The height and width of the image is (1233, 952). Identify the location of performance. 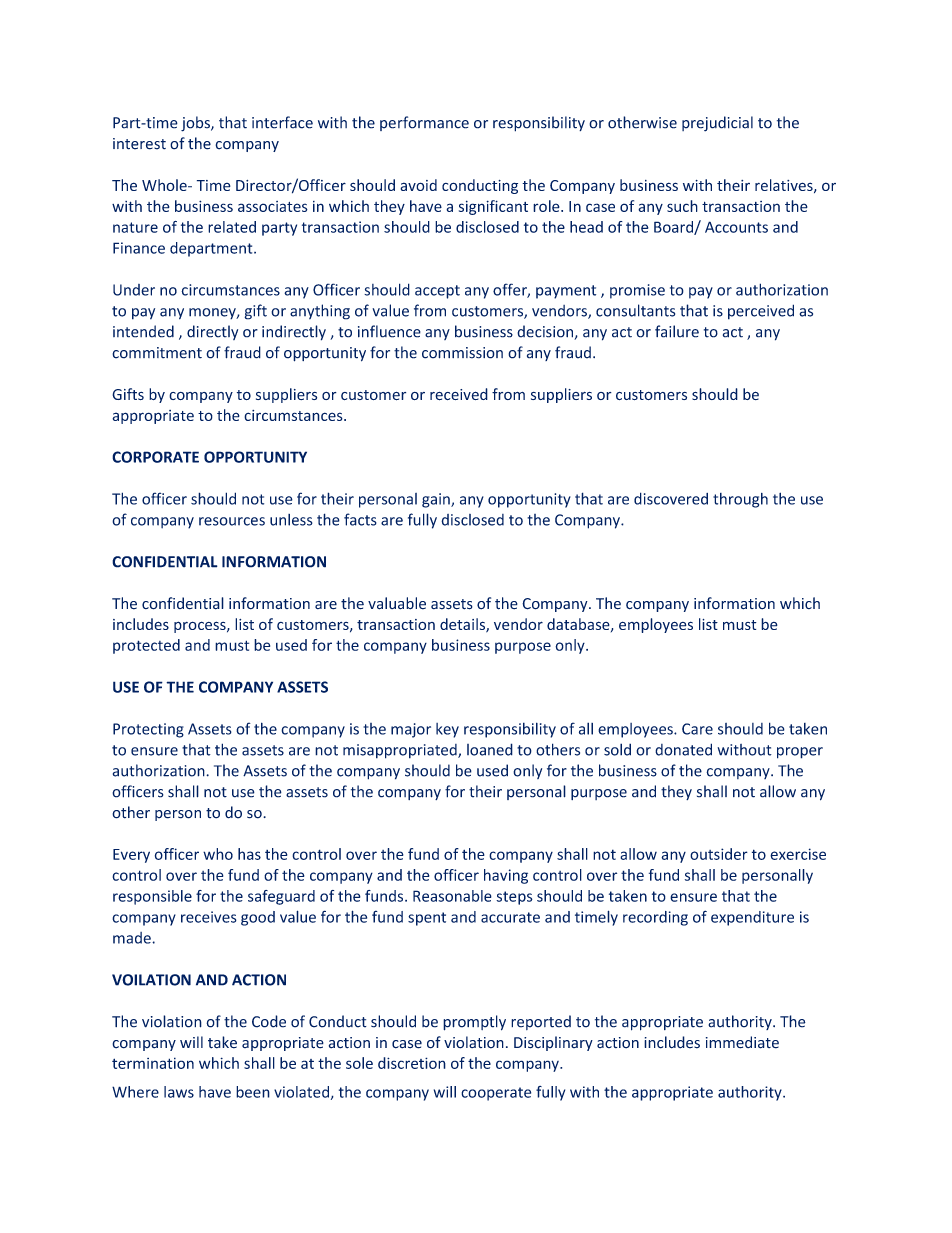
(424, 123).
